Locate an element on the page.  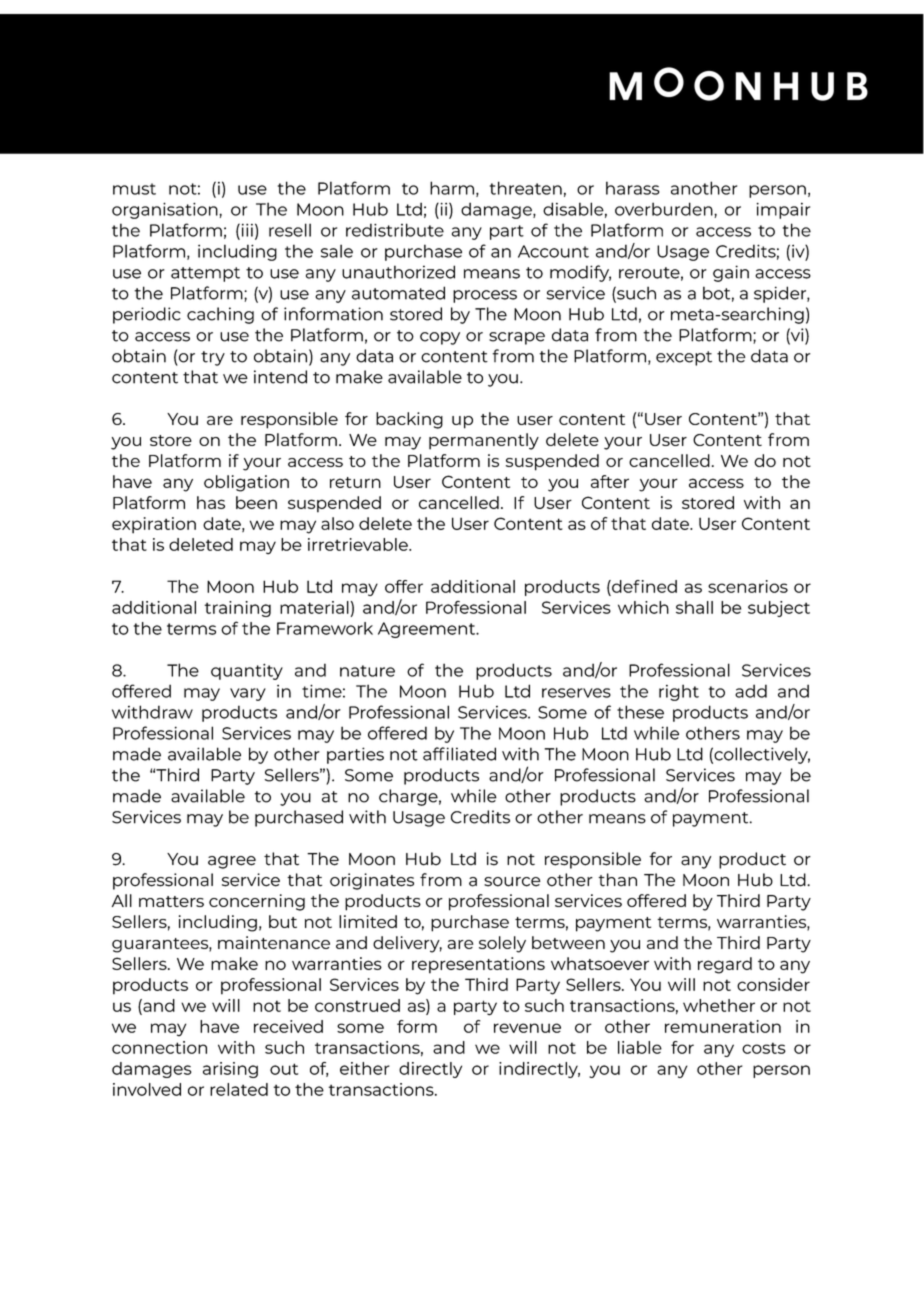
harm is located at coordinates (452, 188).
